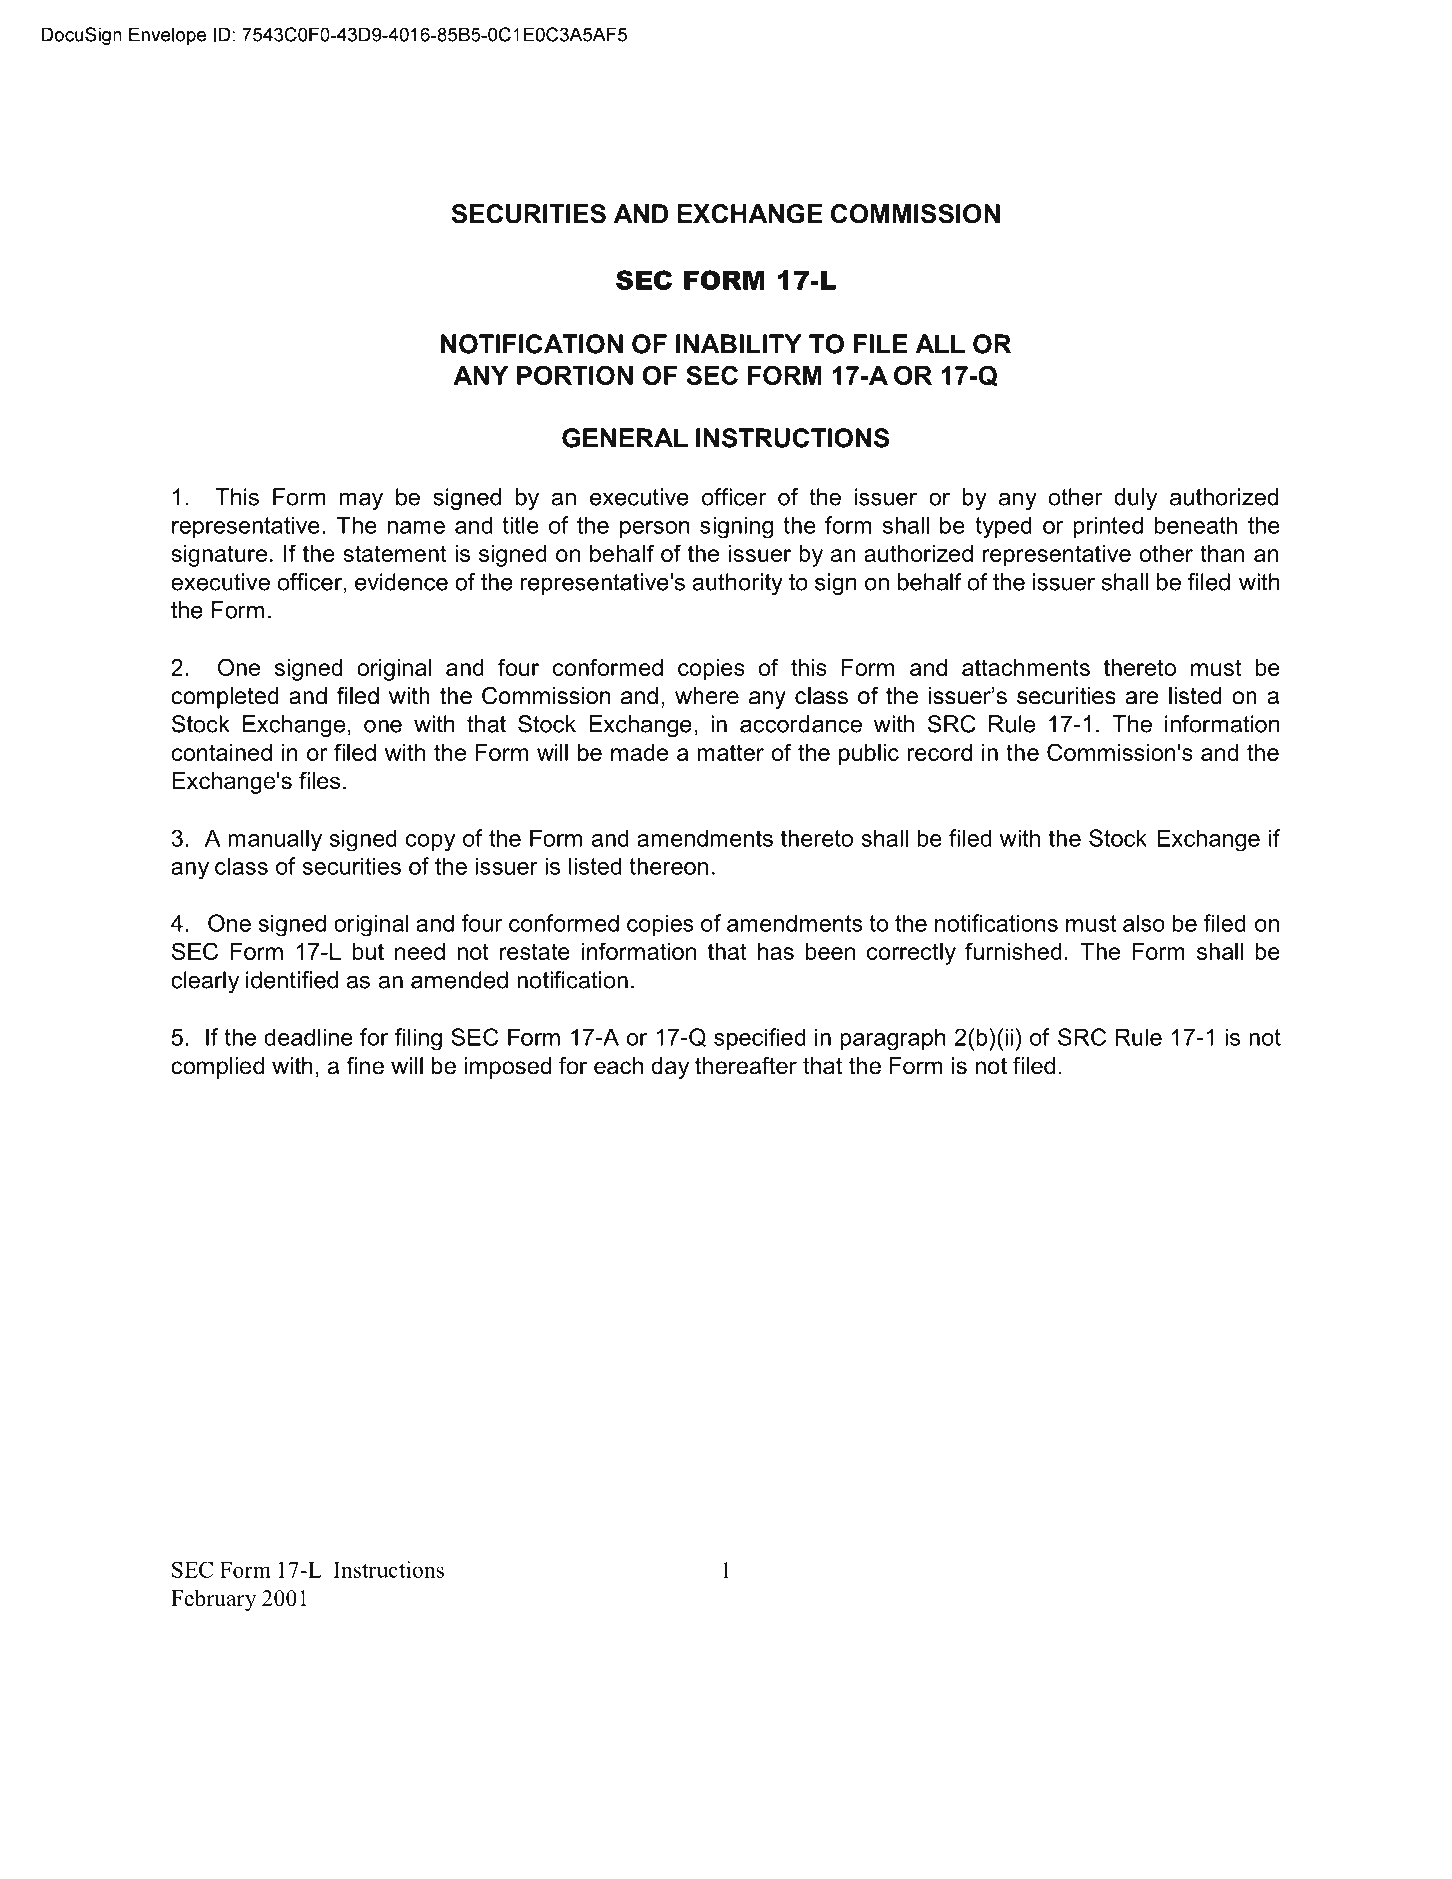 The width and height of the screenshot is (1452, 1879). What do you see at coordinates (214, 1600) in the screenshot?
I see `February` at bounding box center [214, 1600].
